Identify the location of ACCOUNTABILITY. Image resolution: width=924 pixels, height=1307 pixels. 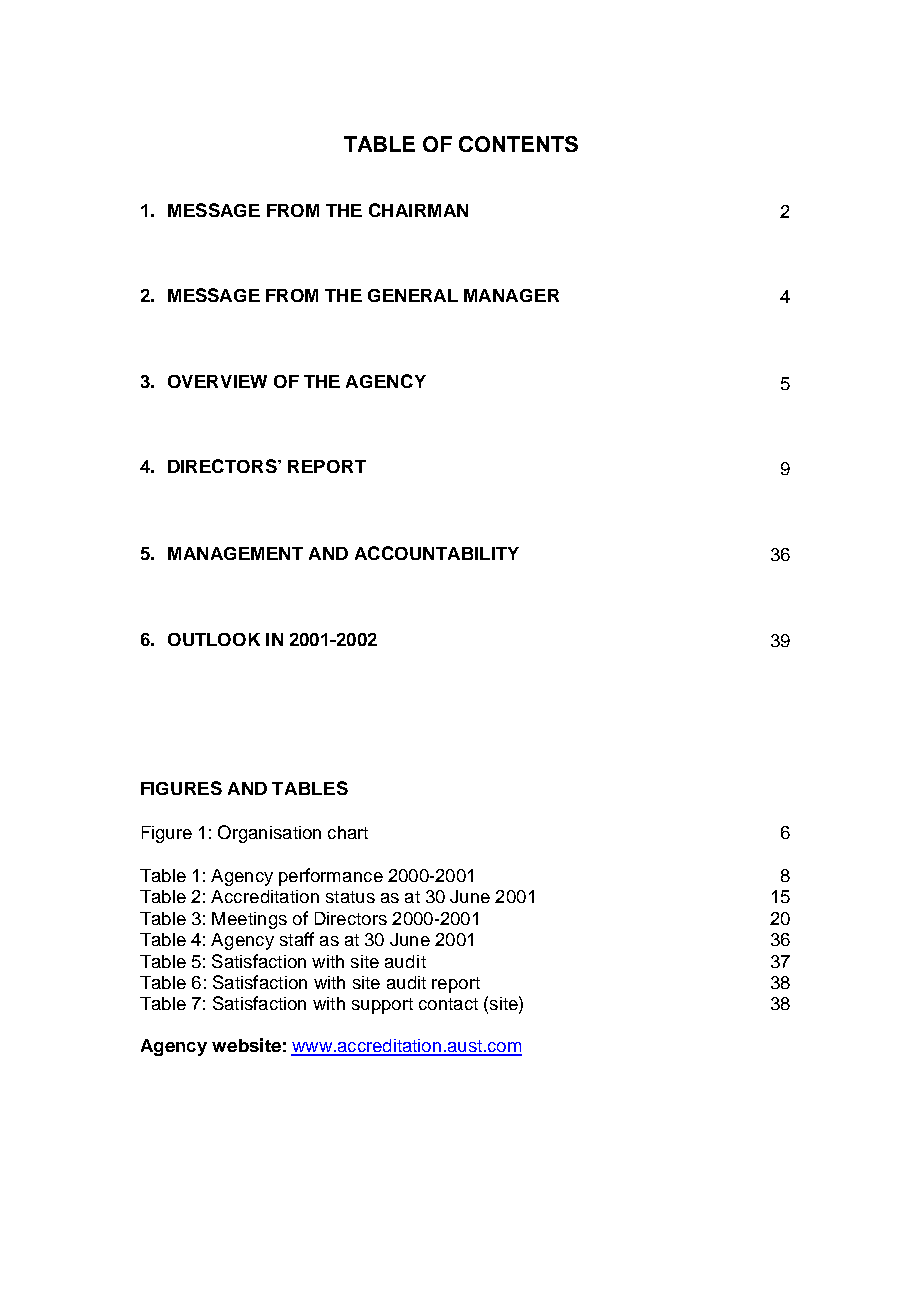
(437, 553).
